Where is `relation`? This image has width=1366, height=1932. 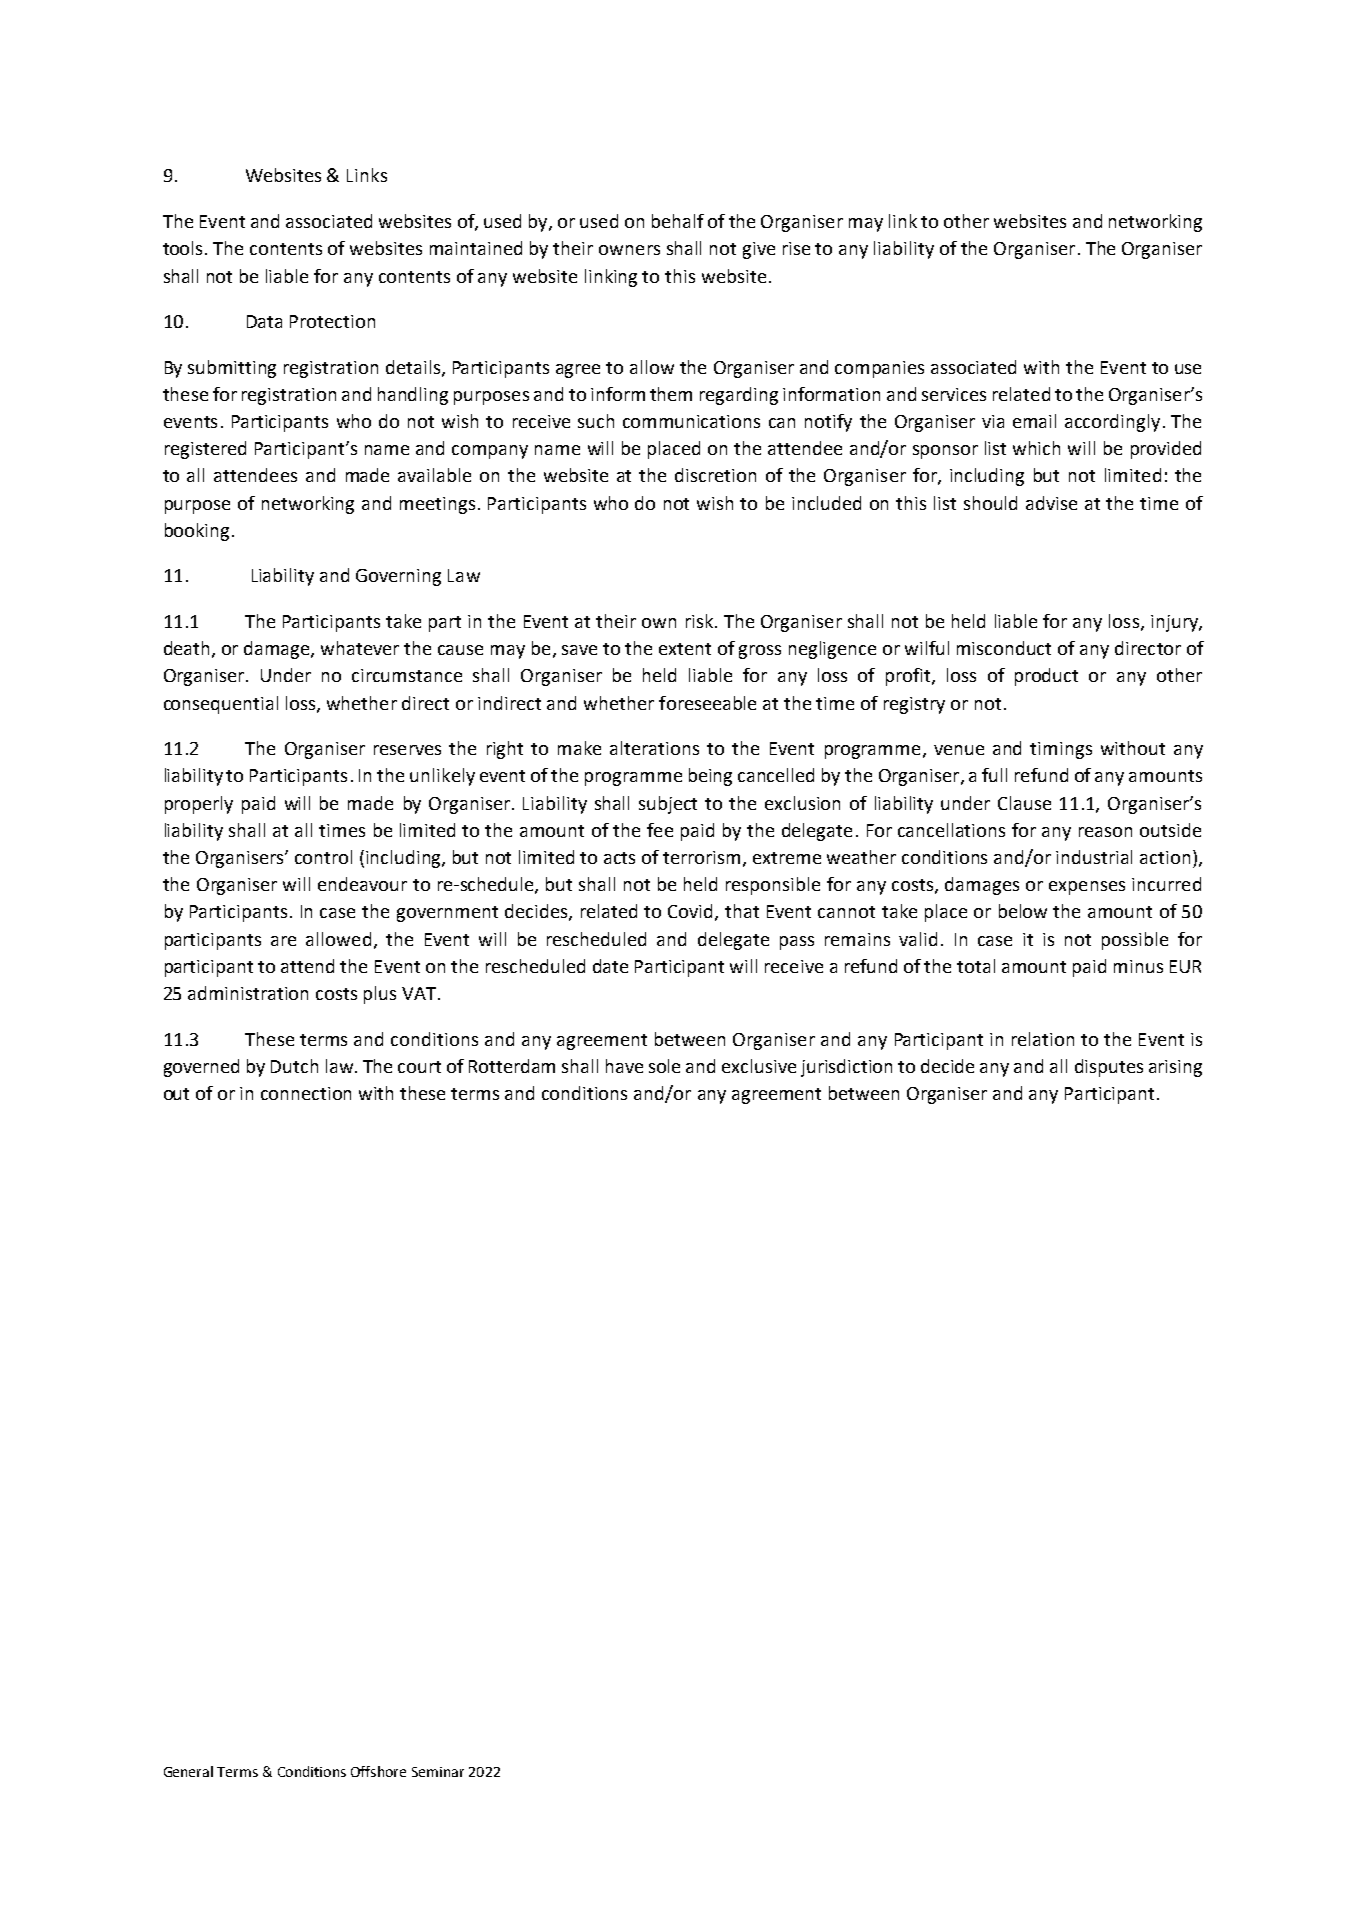
relation is located at coordinates (1043, 1039).
